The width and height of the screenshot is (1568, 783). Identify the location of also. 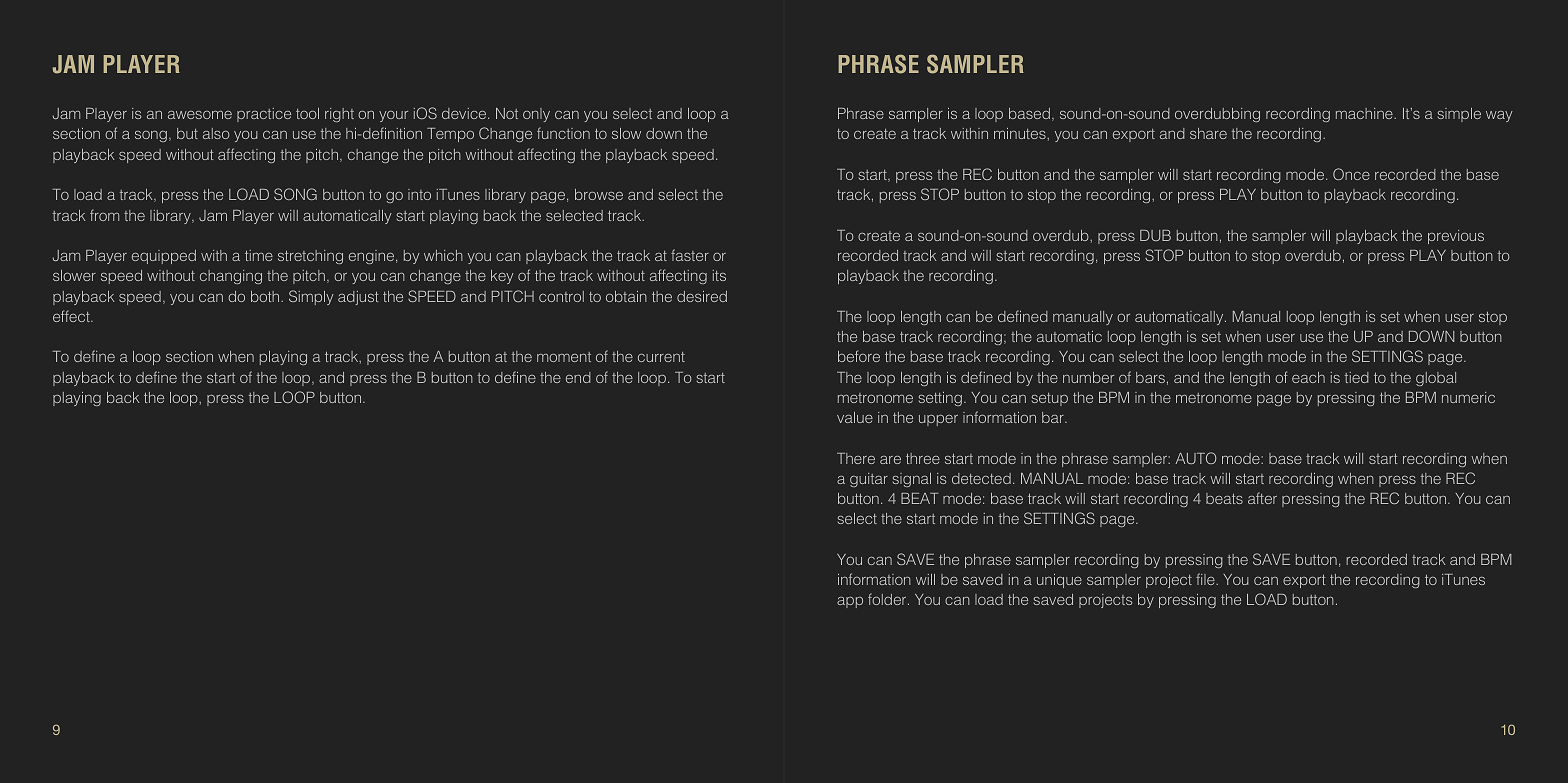
(216, 133).
